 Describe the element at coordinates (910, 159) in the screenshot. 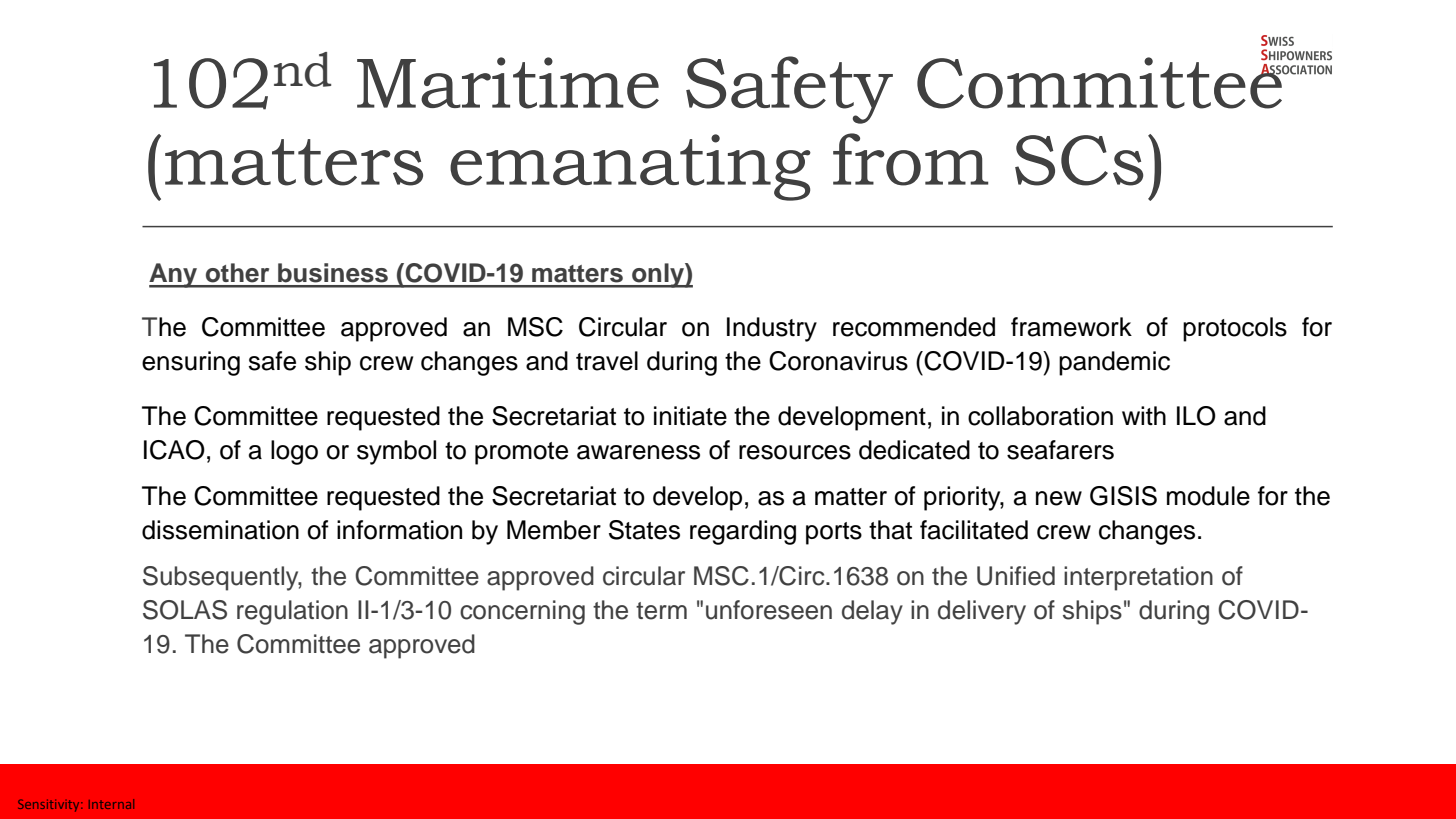

I see `from` at that location.
